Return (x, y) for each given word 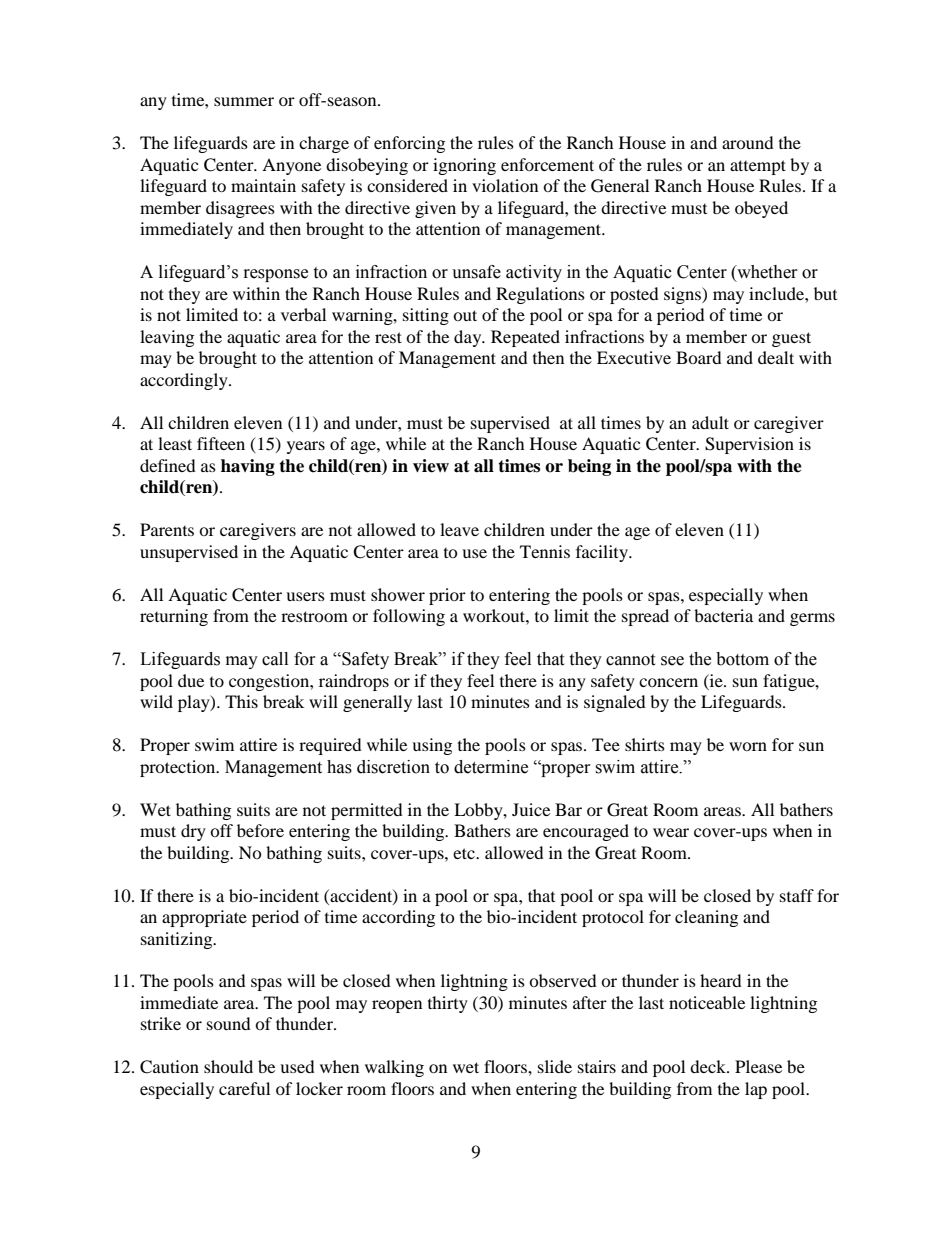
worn (748, 746)
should (228, 1066)
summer (244, 101)
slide (555, 1066)
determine (491, 767)
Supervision (749, 445)
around (748, 142)
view (431, 466)
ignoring (464, 166)
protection (179, 768)
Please (758, 1066)
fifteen (221, 443)
